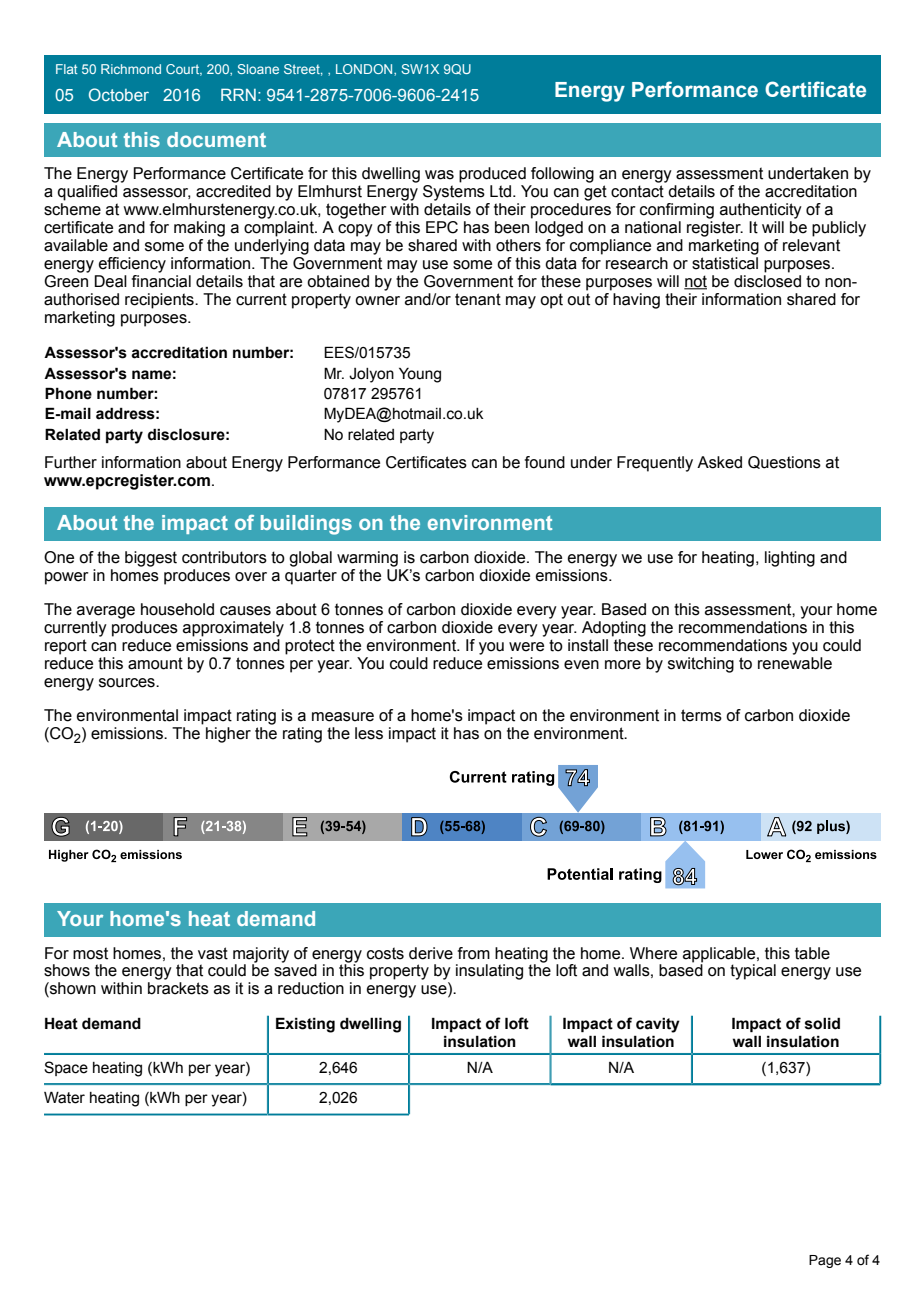 The width and height of the document is (924, 1308). What do you see at coordinates (155, 663) in the document?
I see `amount` at bounding box center [155, 663].
